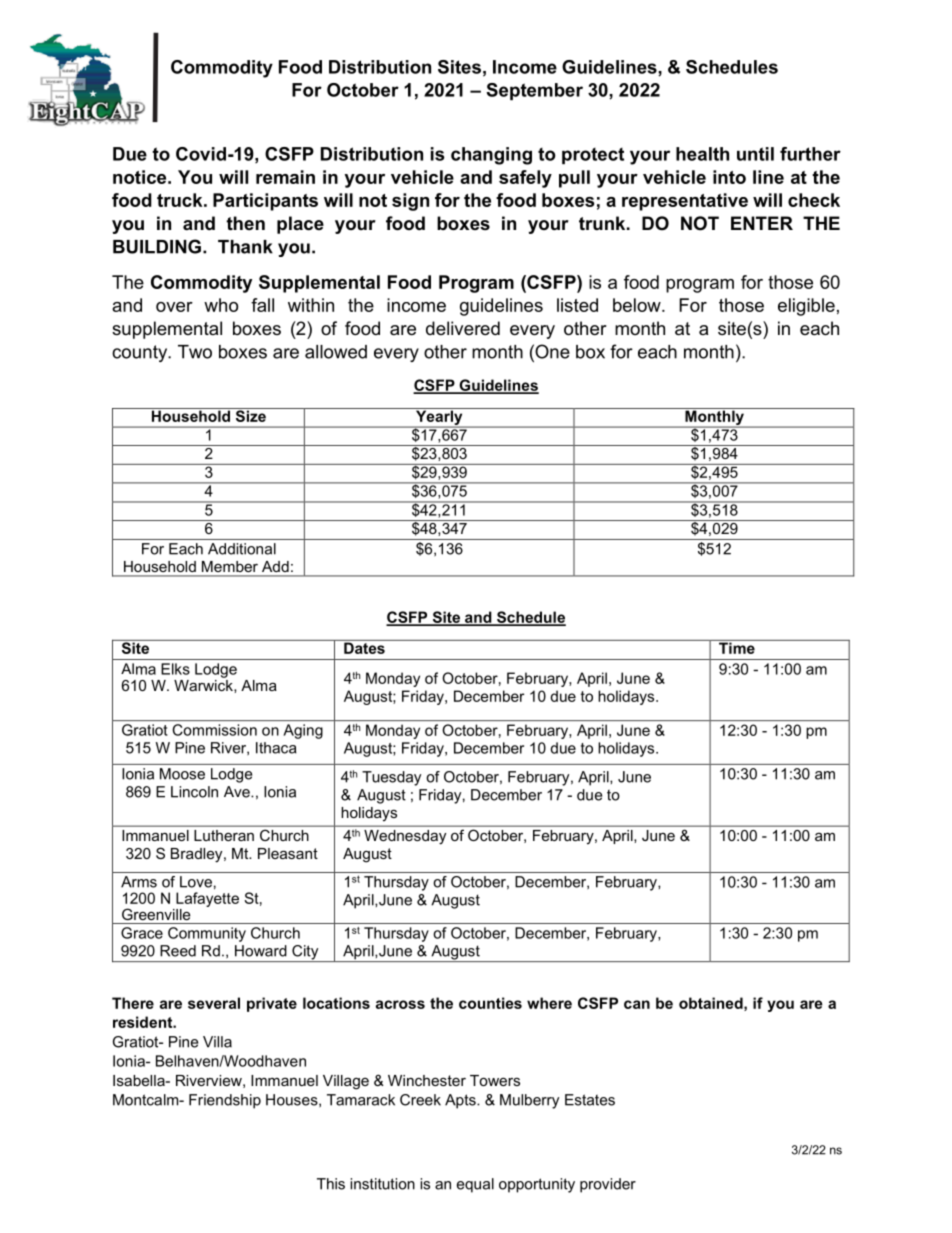  I want to click on until, so click(755, 154).
